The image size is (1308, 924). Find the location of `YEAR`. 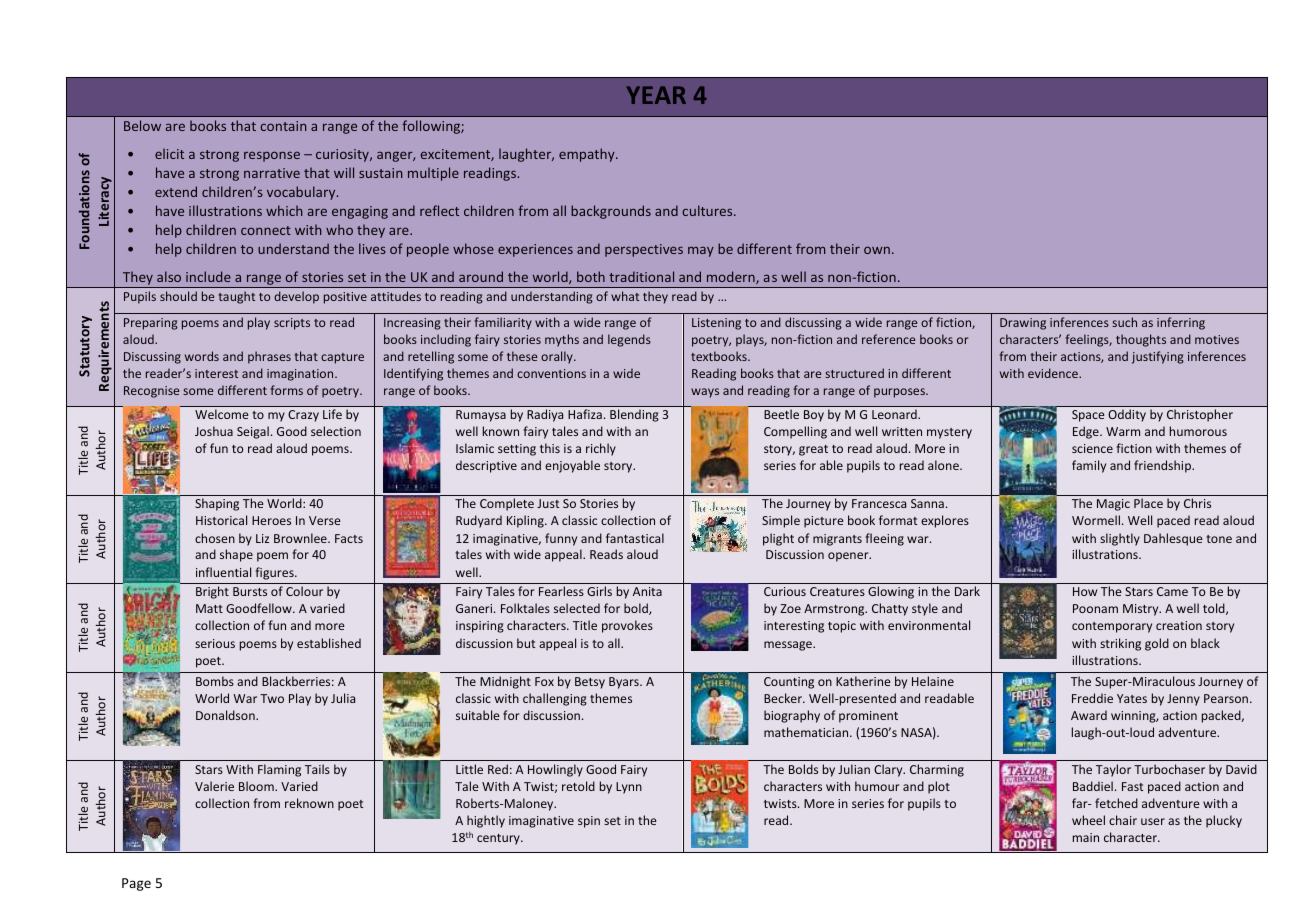

YEAR is located at coordinates (656, 95).
